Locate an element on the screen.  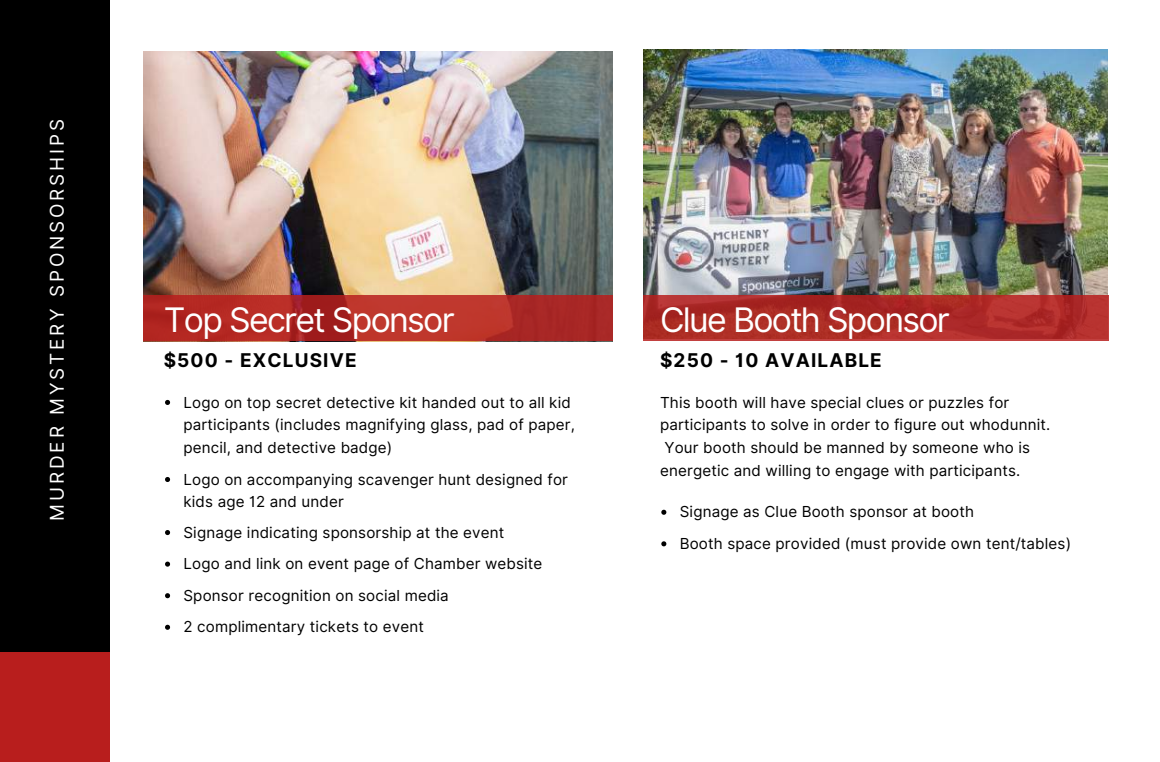
figure is located at coordinates (915, 426).
